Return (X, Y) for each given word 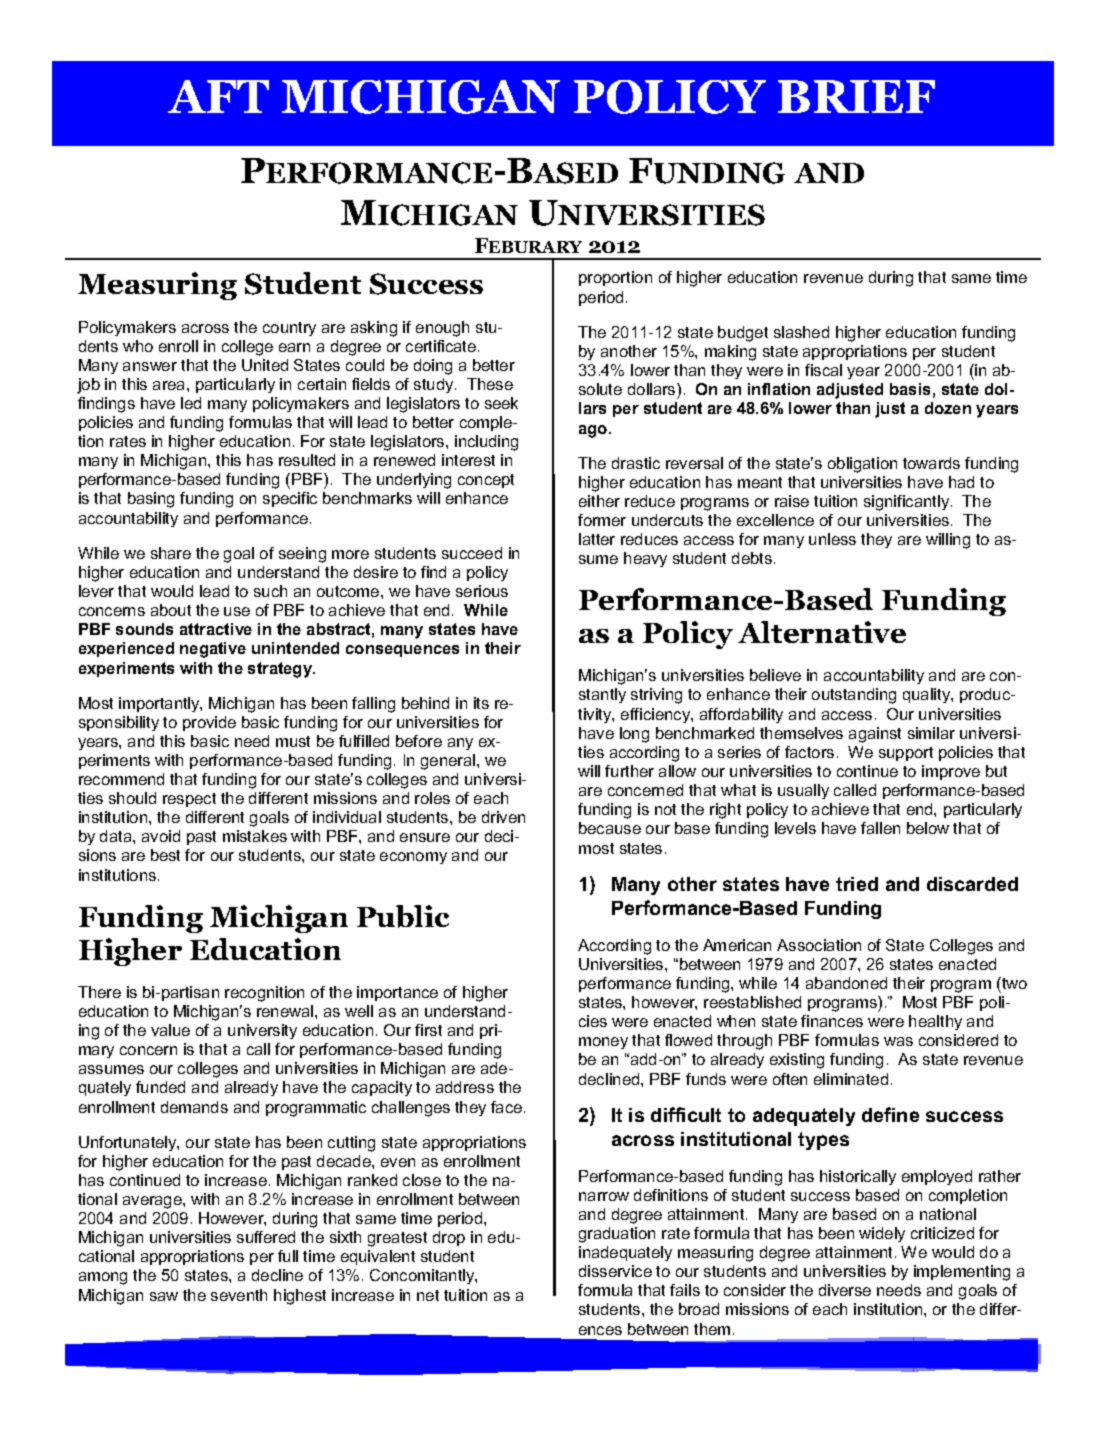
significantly (908, 503)
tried (857, 884)
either (599, 501)
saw (164, 1296)
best (165, 855)
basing (151, 500)
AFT (218, 96)
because (610, 828)
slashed (801, 332)
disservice (615, 1271)
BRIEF (856, 96)
